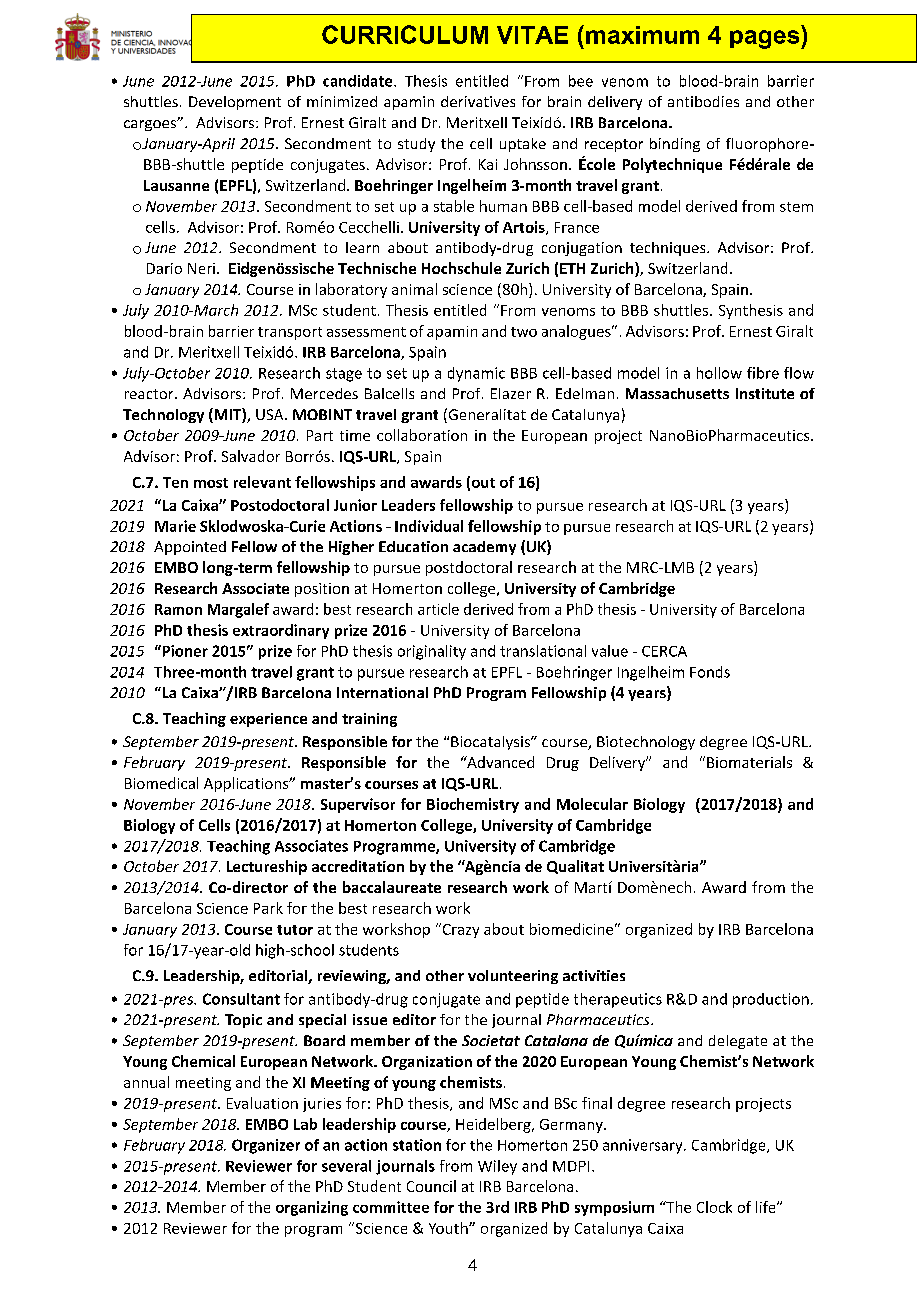  Describe the element at coordinates (478, 101) in the image. I see `derivatives` at that location.
